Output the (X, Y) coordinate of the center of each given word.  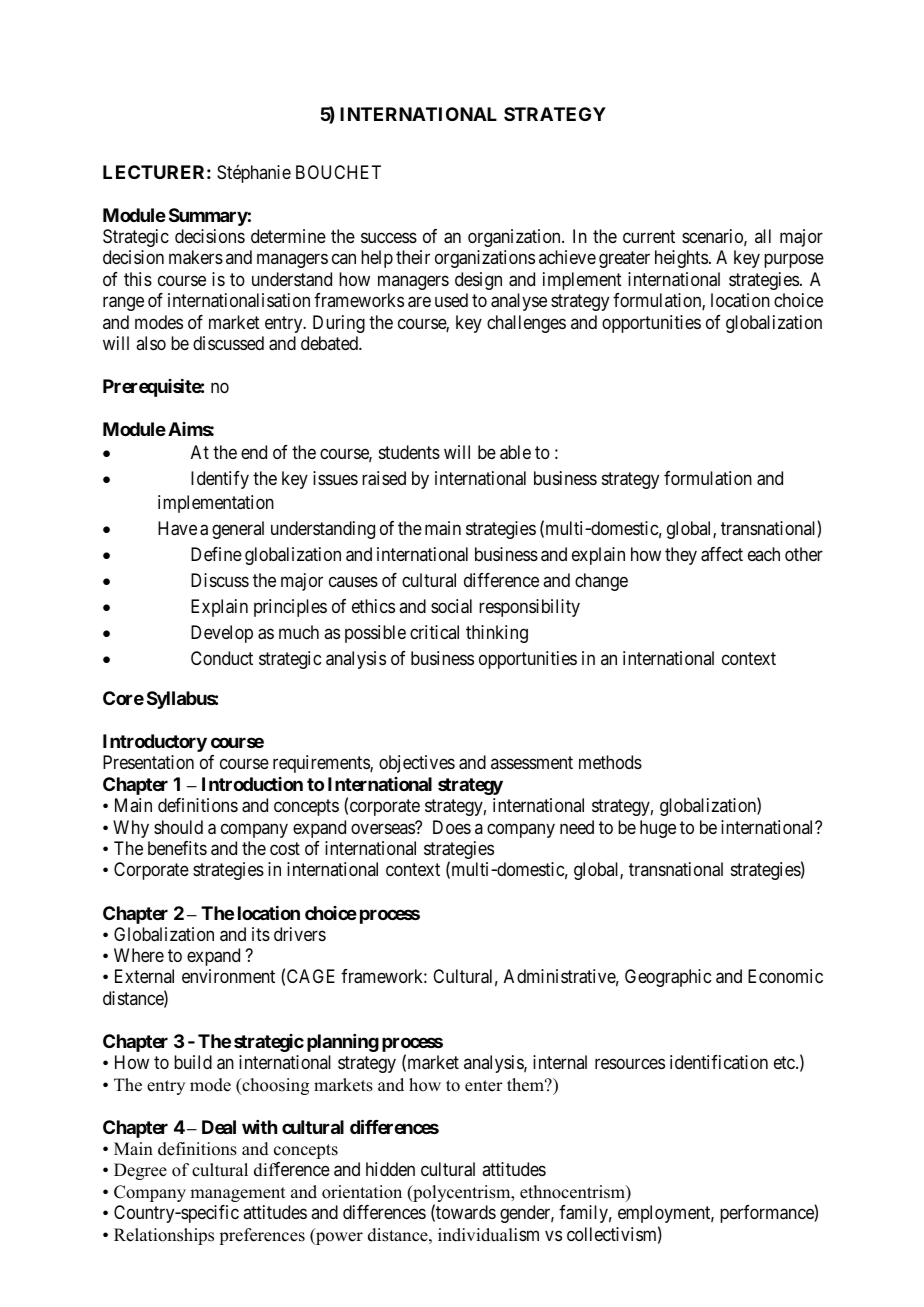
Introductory (155, 743)
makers (196, 257)
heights (681, 259)
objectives (417, 764)
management (237, 1194)
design (478, 281)
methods (610, 762)
